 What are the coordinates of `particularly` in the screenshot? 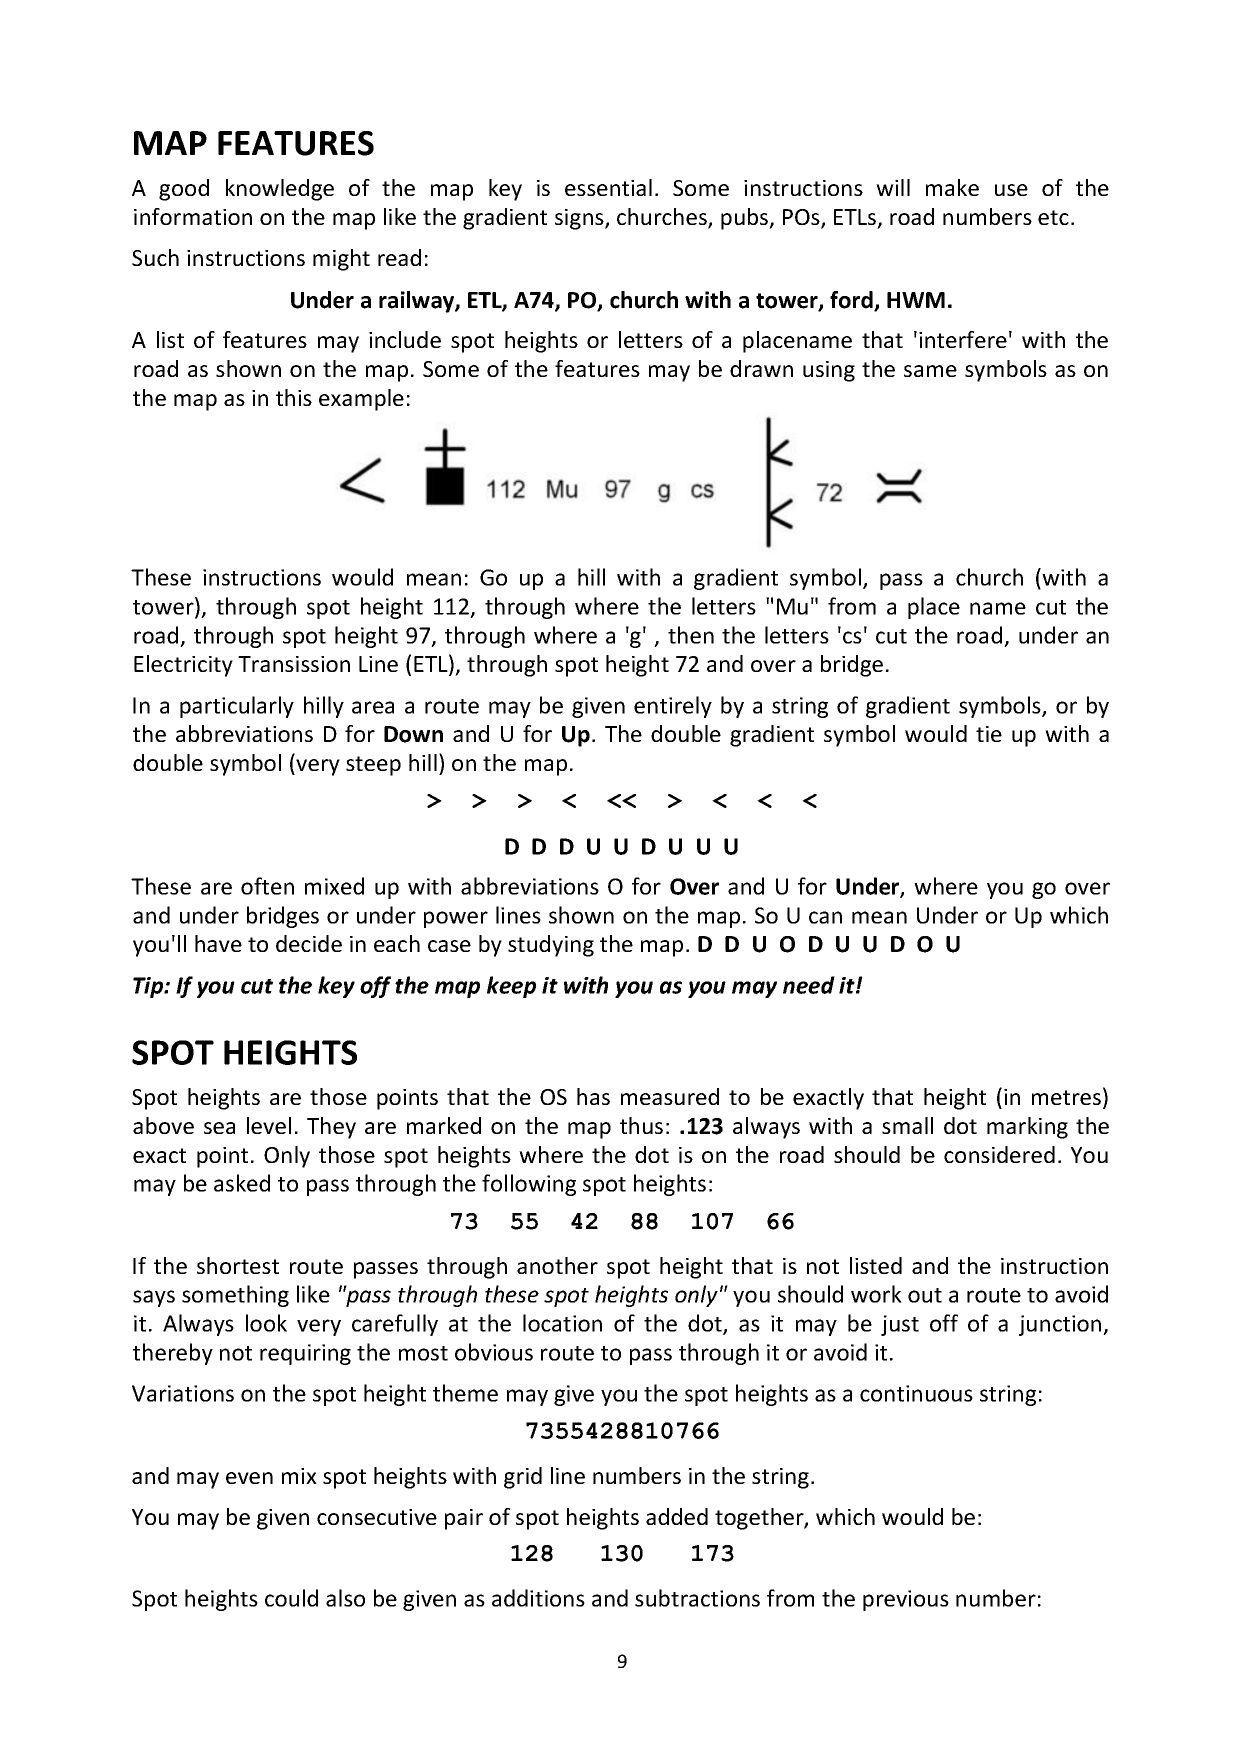 It's located at (237, 707).
